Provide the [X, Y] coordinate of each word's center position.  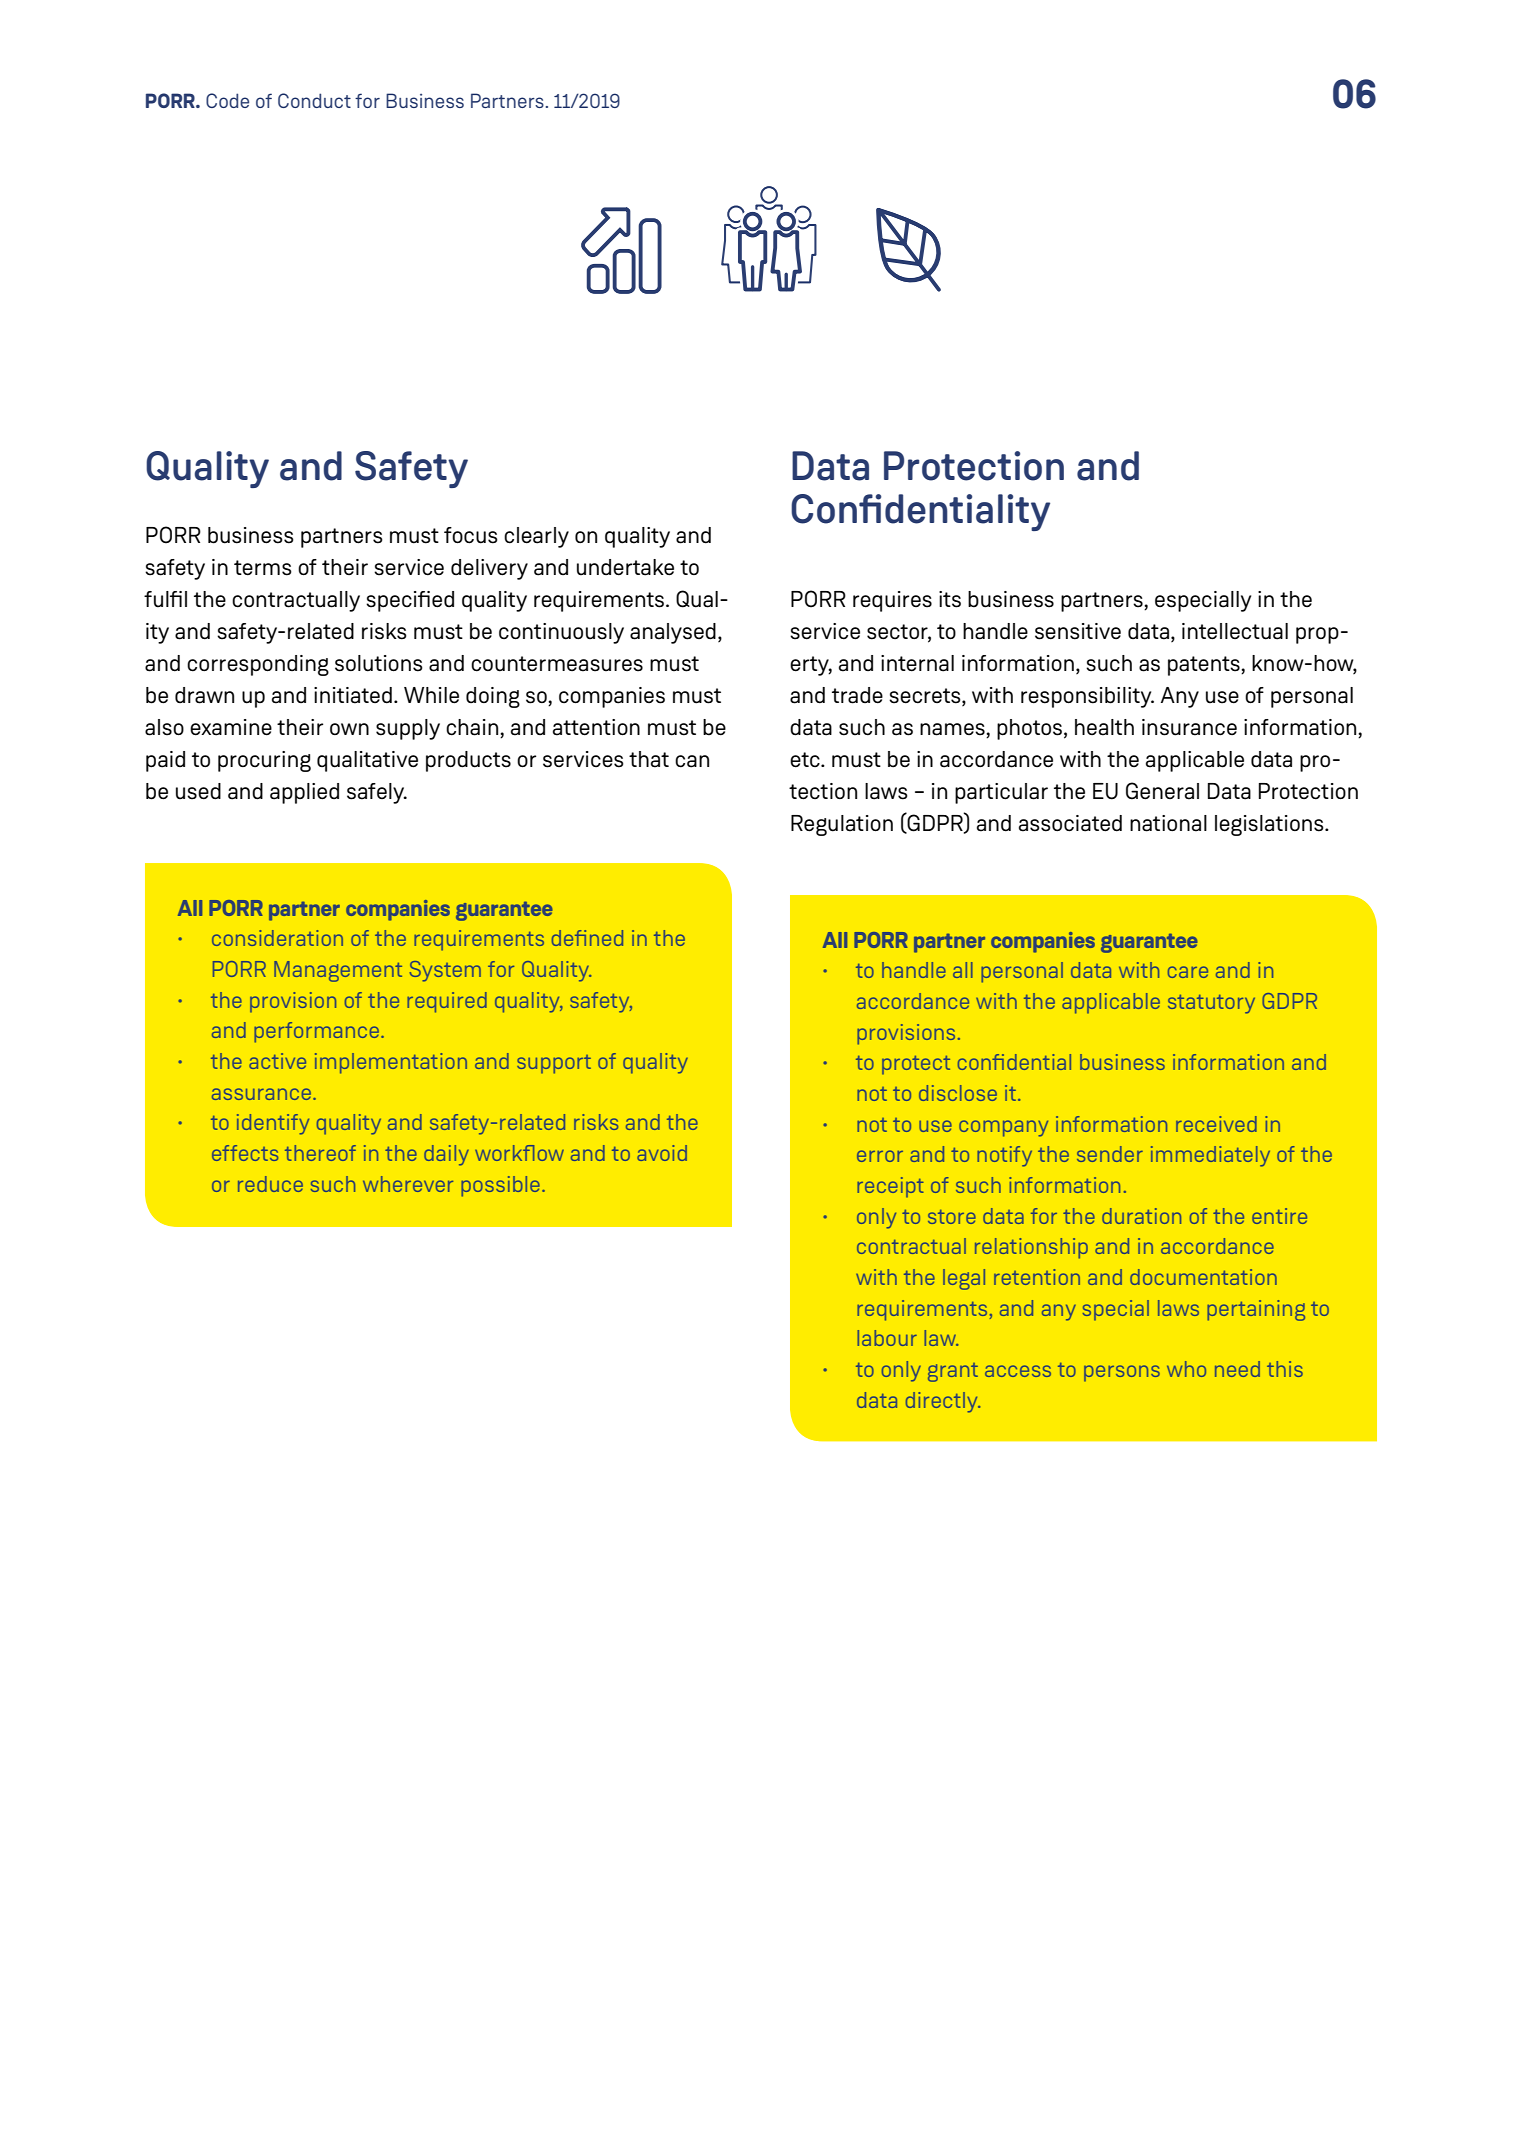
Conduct [314, 100]
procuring [264, 761]
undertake [625, 567]
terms [263, 568]
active [277, 1061]
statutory [1211, 1004]
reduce [270, 1184]
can [692, 761]
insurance [1189, 727]
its [950, 599]
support [554, 1064]
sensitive [1078, 631]
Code [227, 100]
